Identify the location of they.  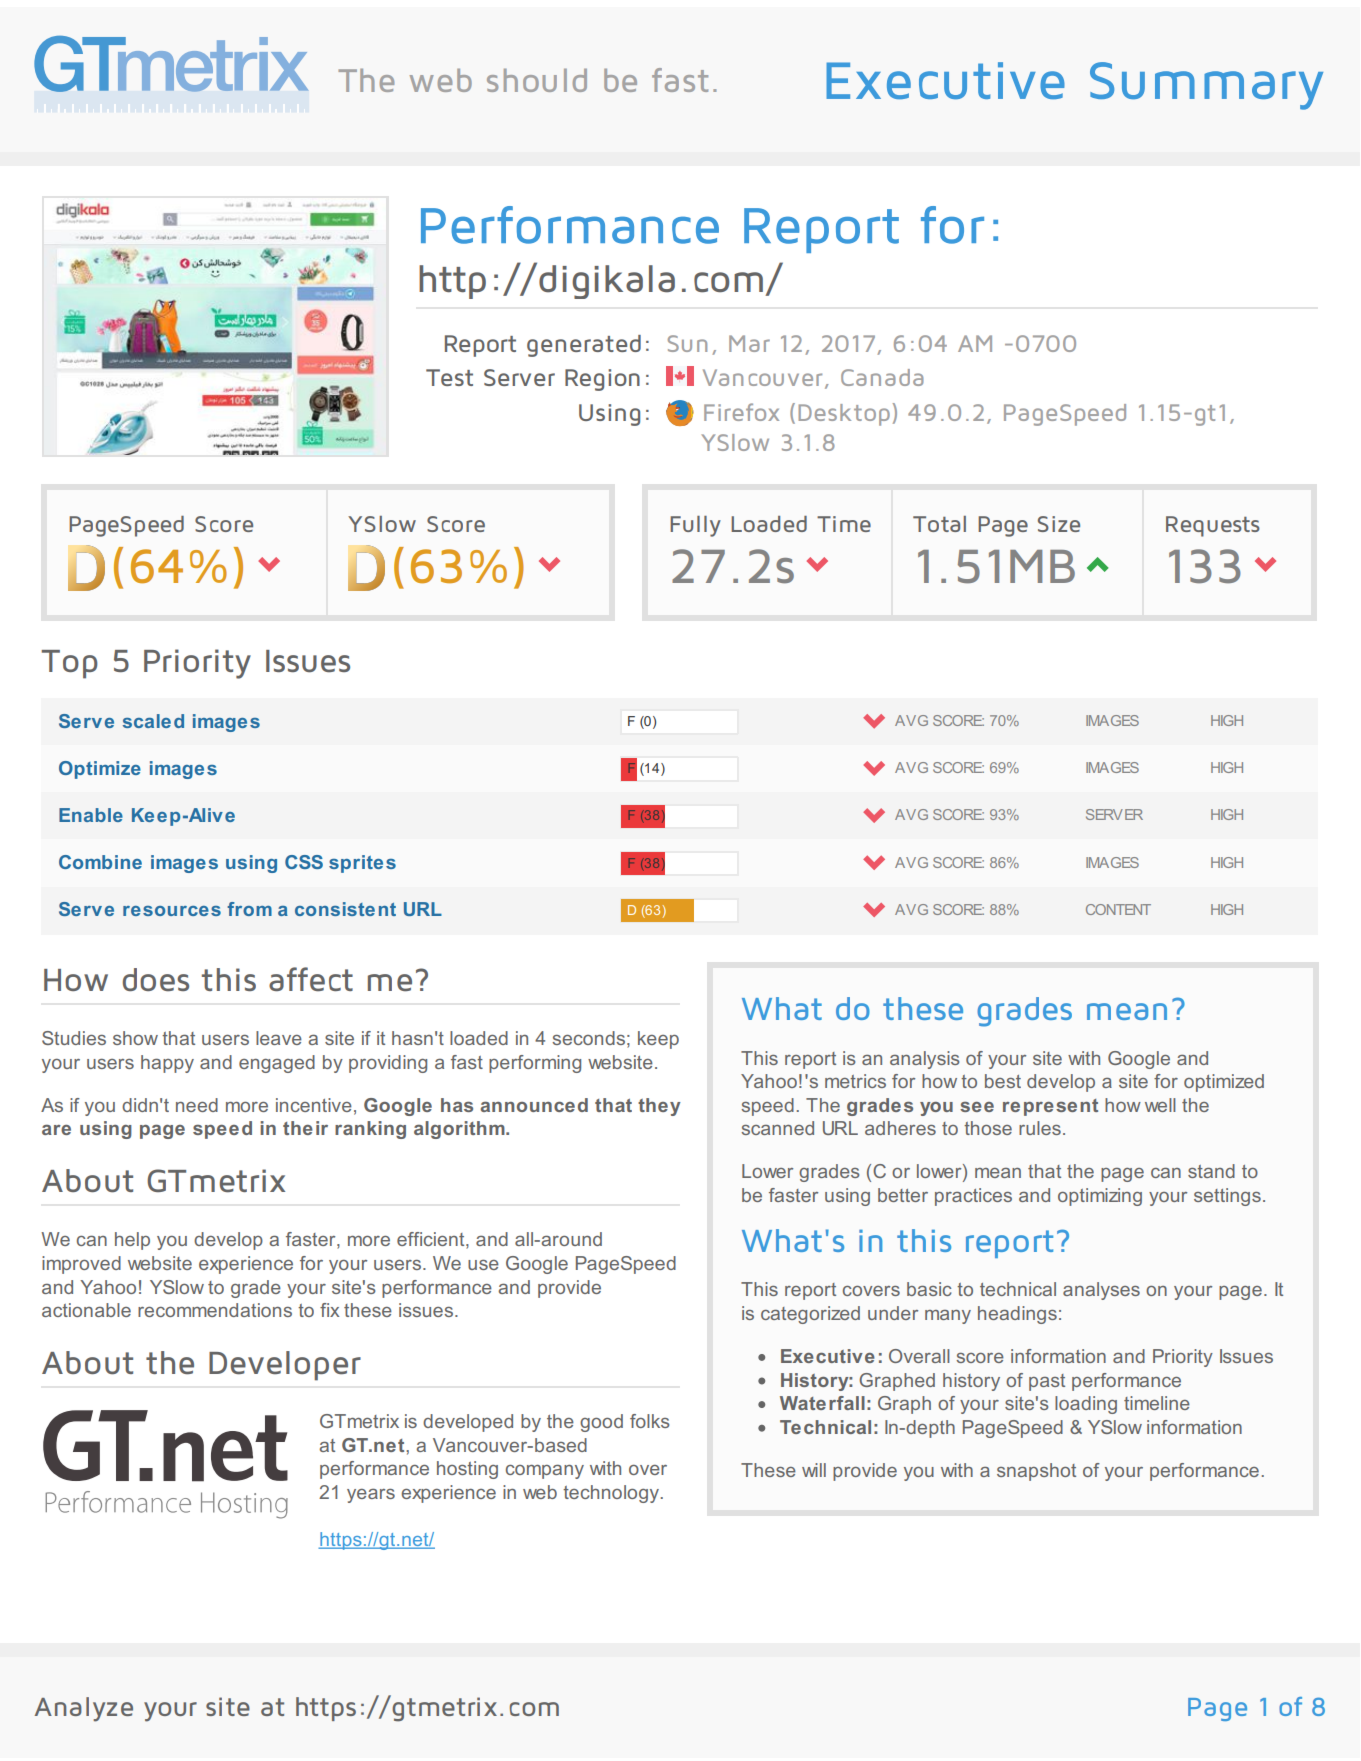
(659, 1107).
